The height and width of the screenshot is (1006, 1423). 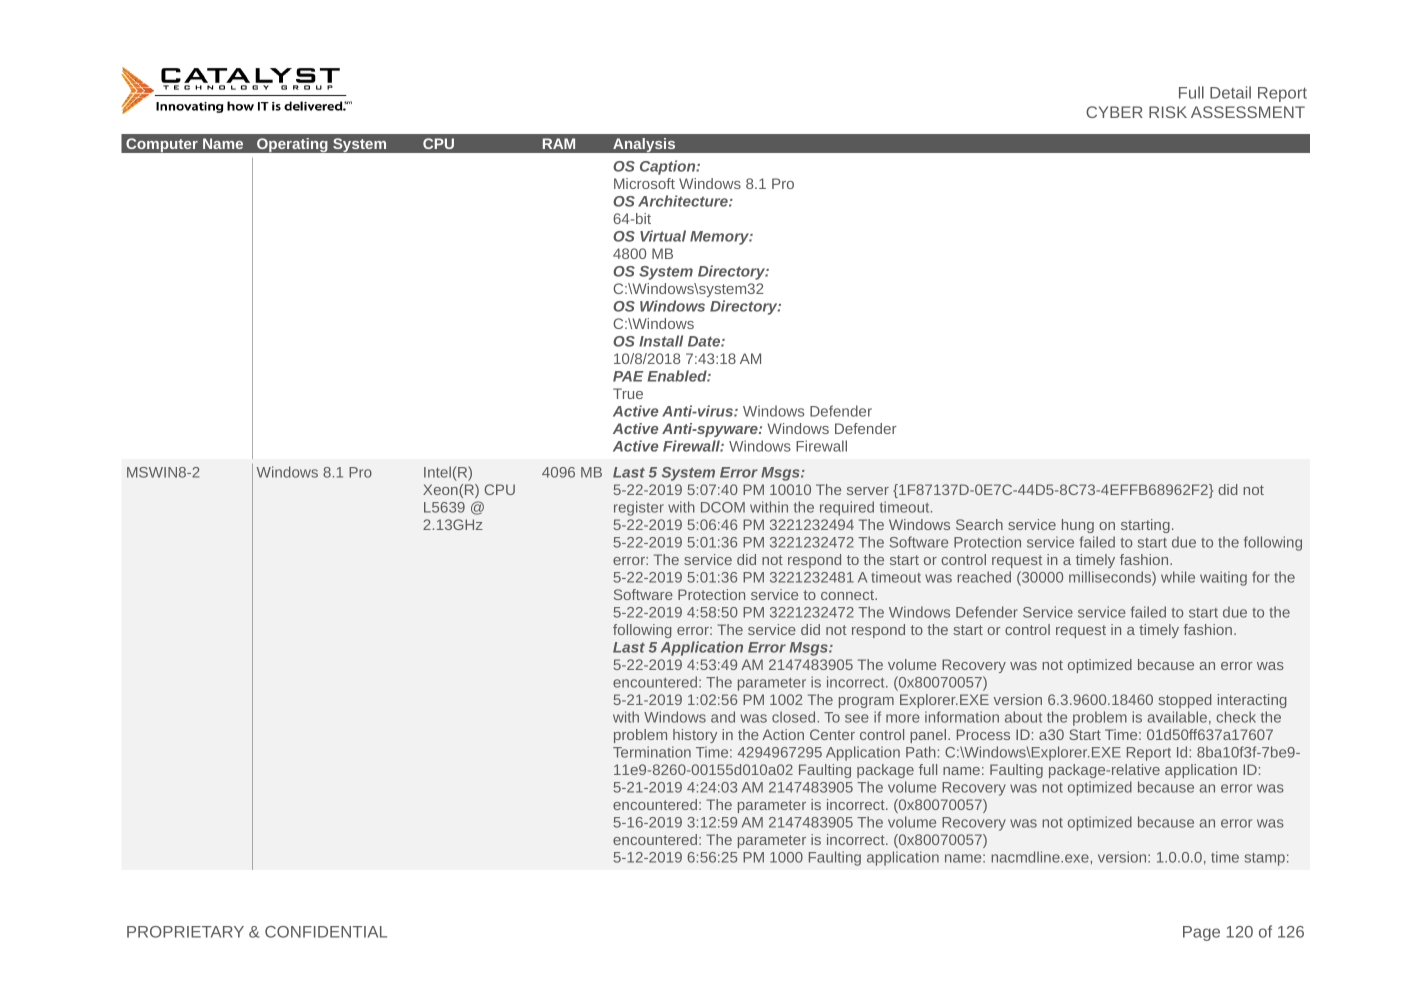 I want to click on history, so click(x=695, y=736).
